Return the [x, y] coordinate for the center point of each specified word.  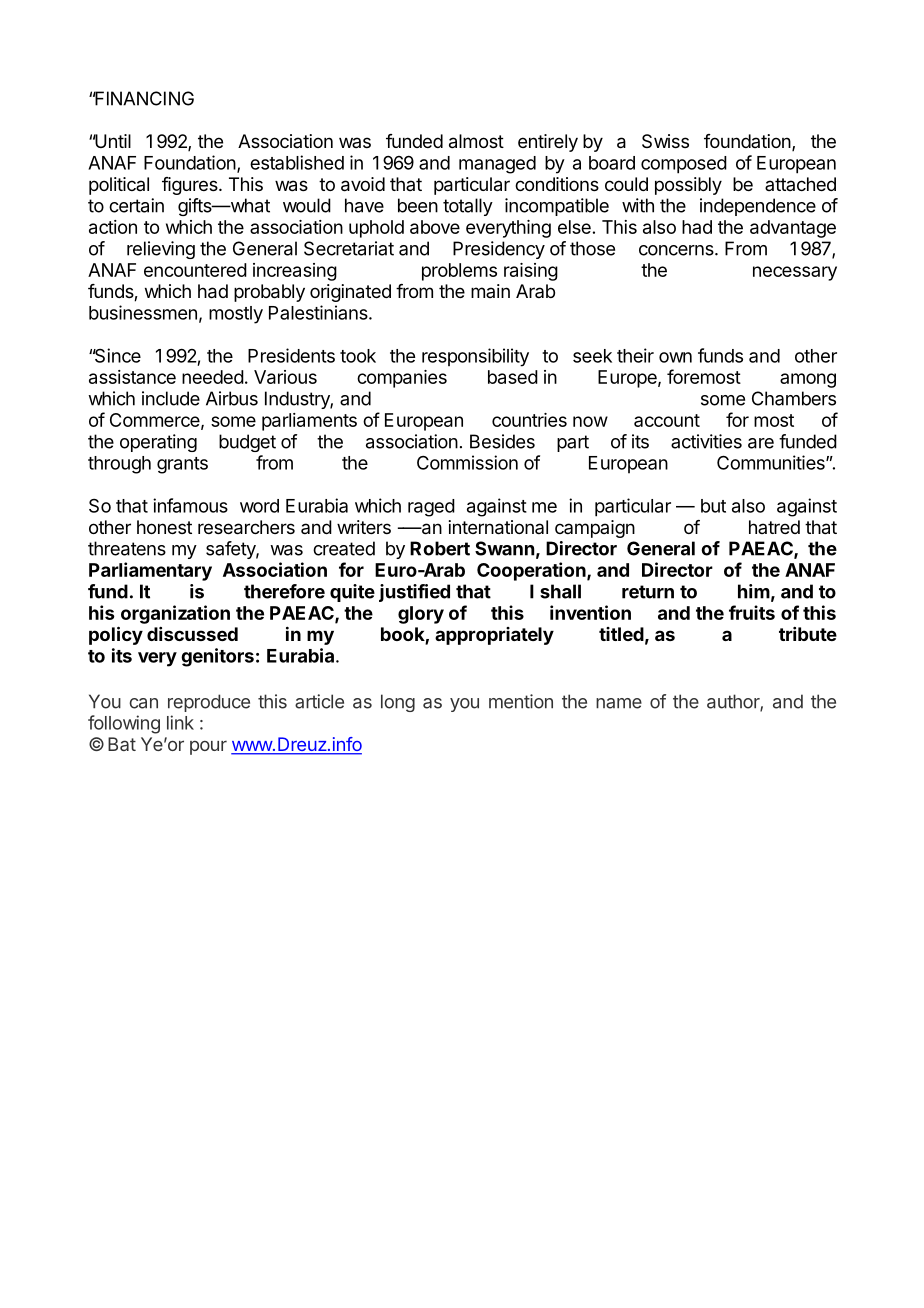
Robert [440, 548]
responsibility [475, 357]
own [675, 357]
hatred [774, 527]
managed [497, 165]
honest [164, 527]
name [619, 703]
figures [191, 186]
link [180, 722]
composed [684, 165]
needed [213, 377]
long [398, 703]
